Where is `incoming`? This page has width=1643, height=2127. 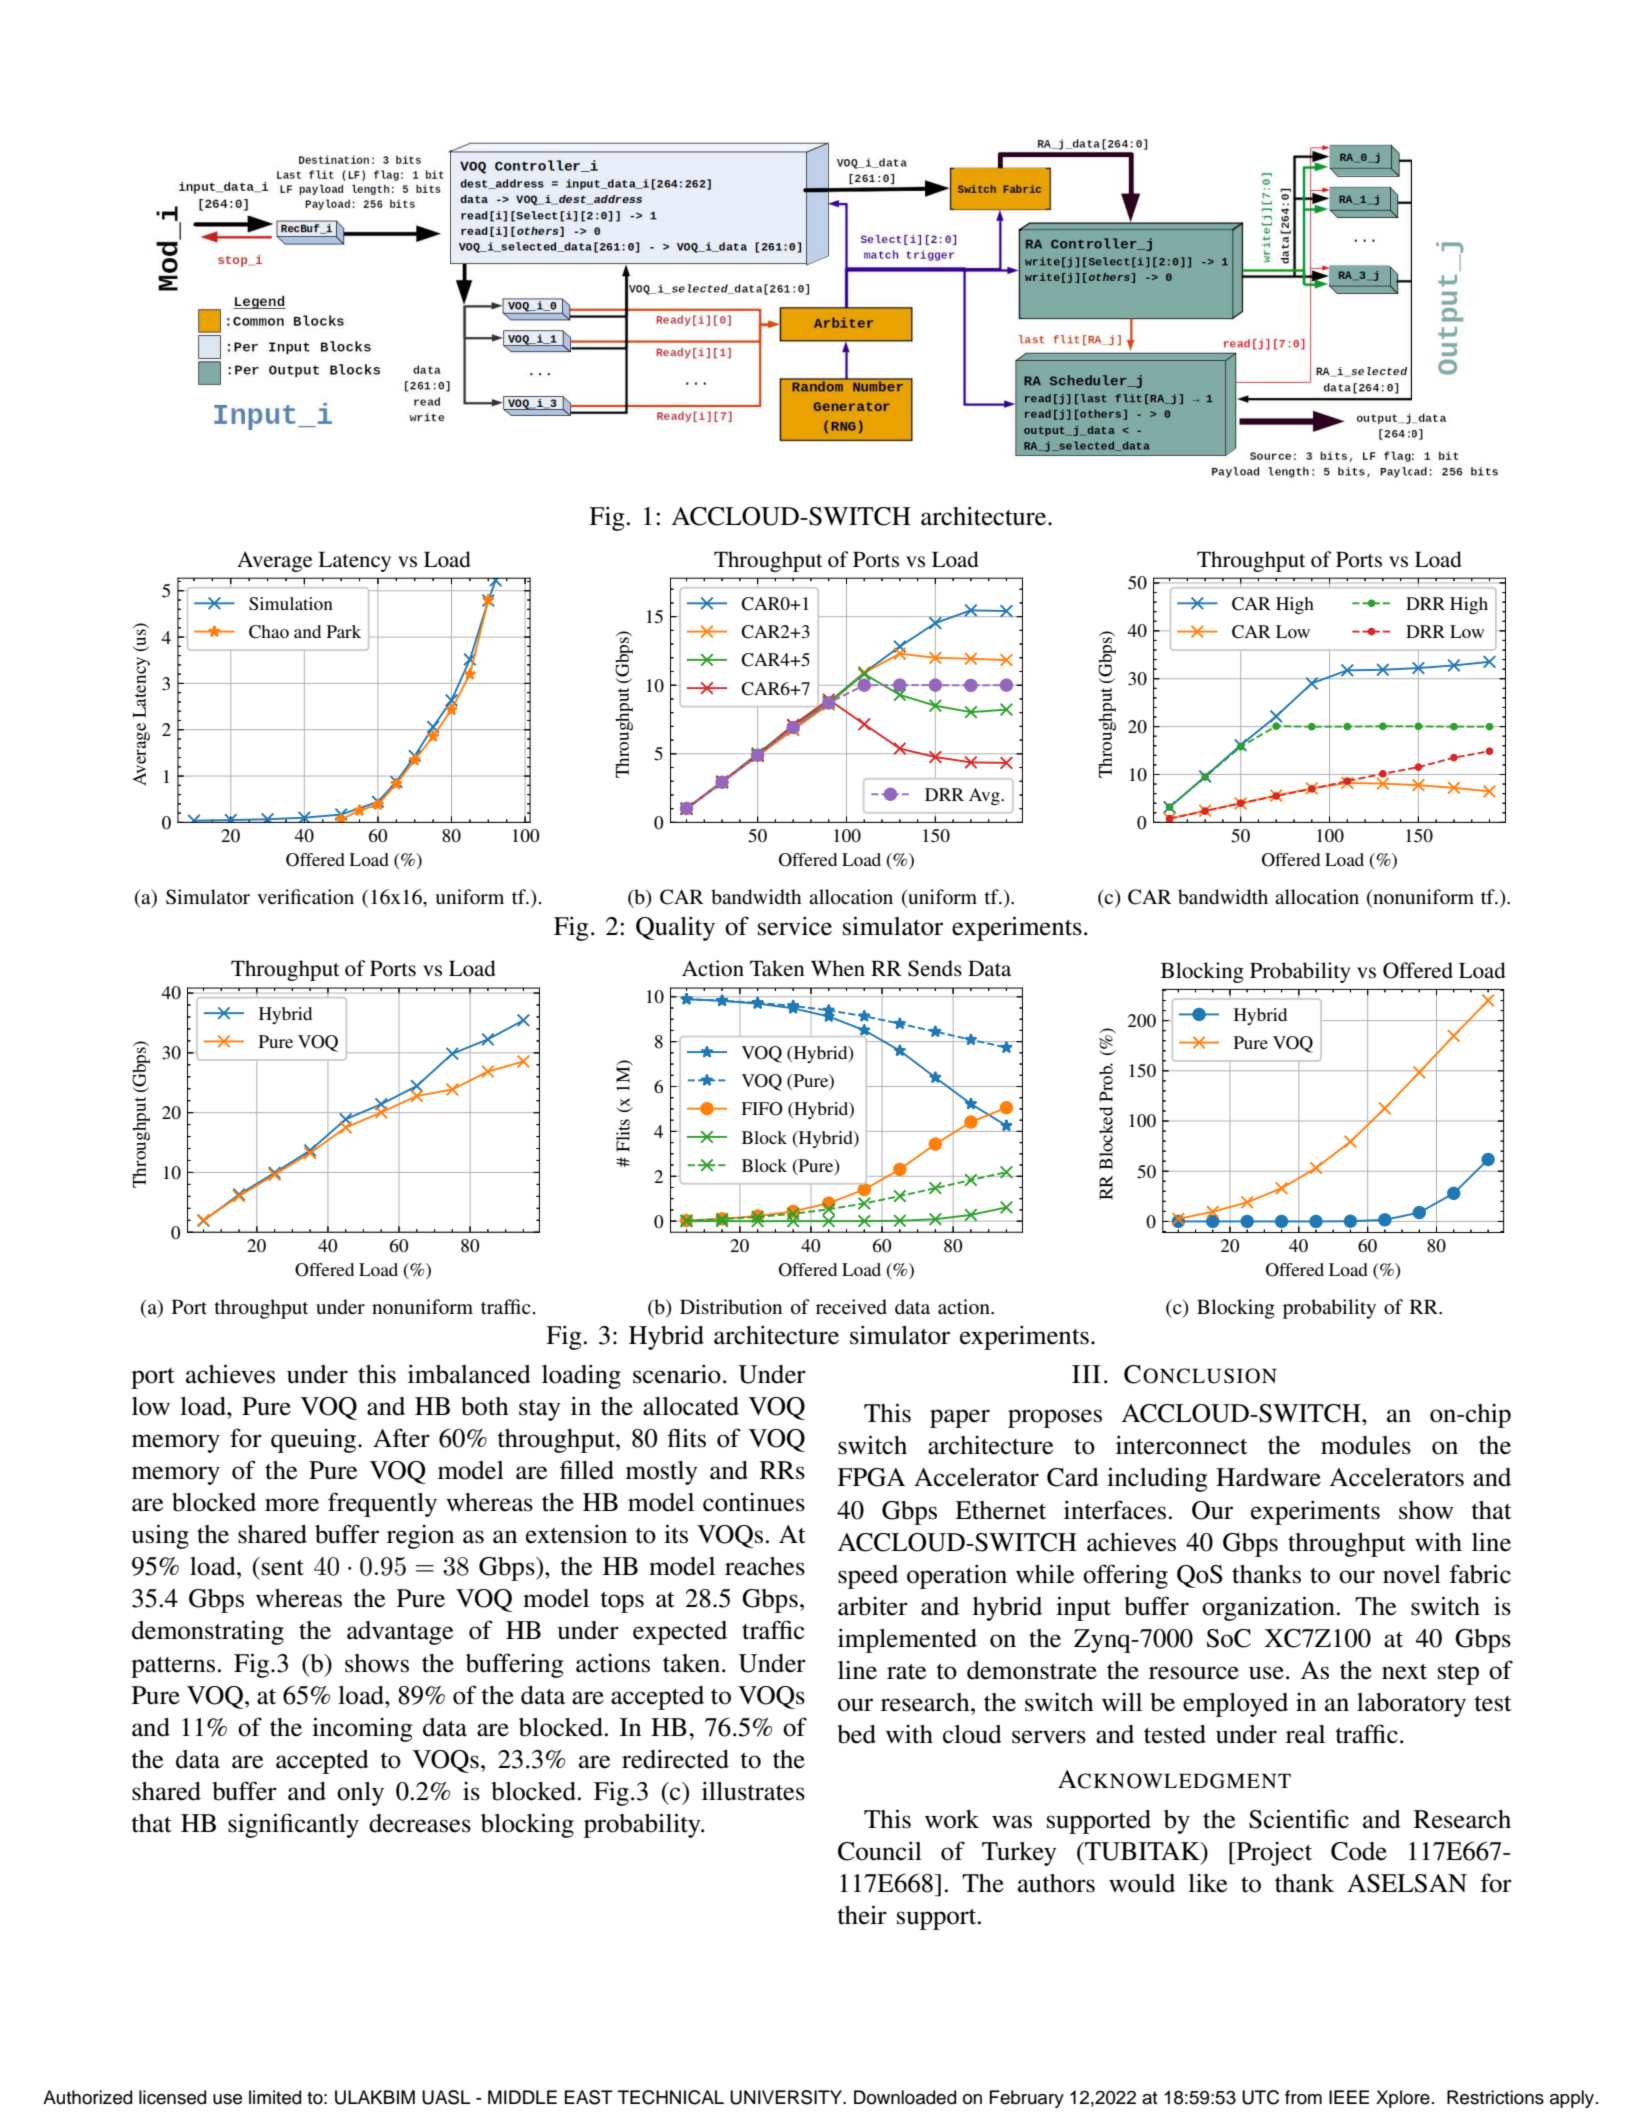 incoming is located at coordinates (362, 1729).
